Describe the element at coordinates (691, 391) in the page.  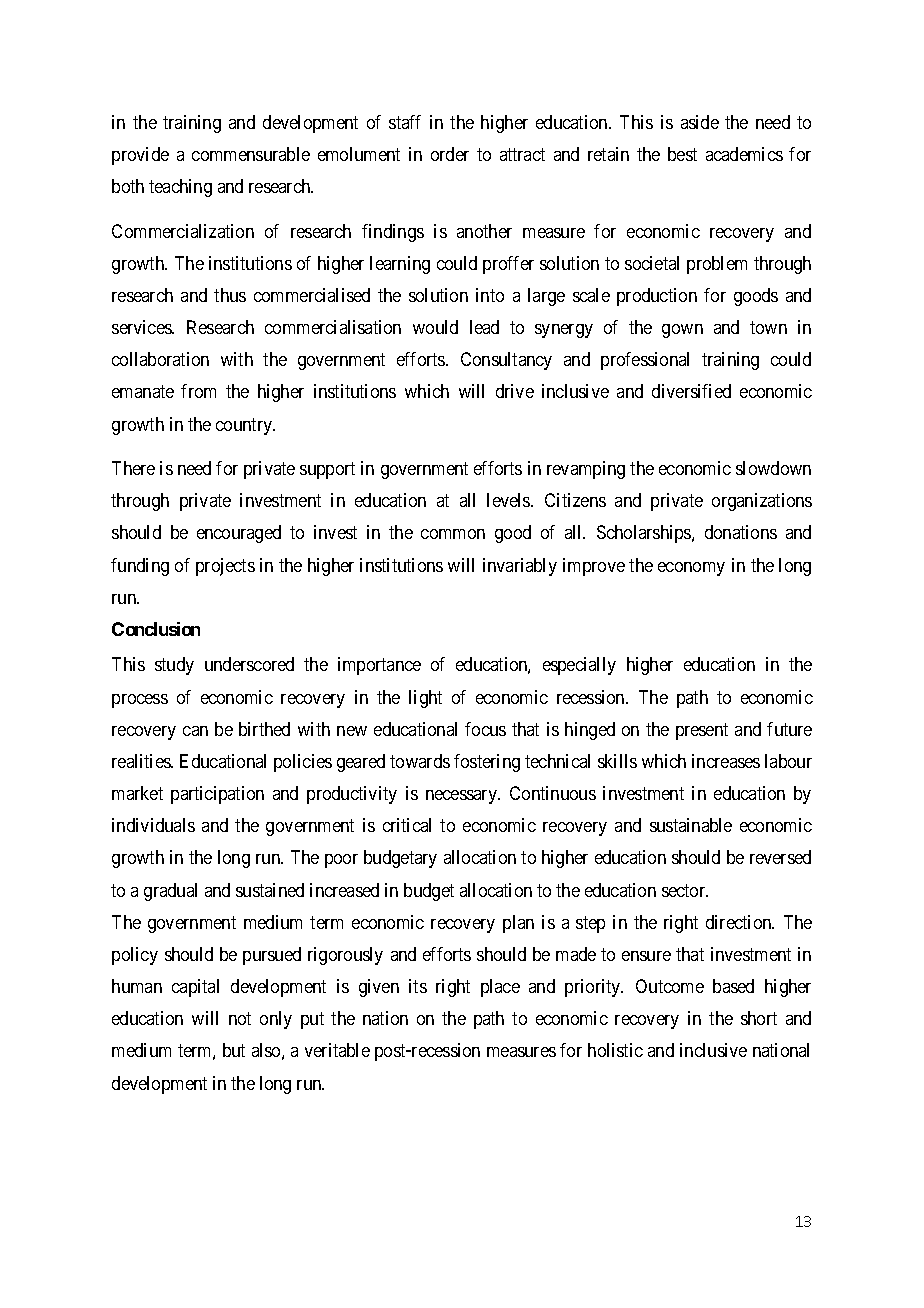
I see `diversified` at that location.
